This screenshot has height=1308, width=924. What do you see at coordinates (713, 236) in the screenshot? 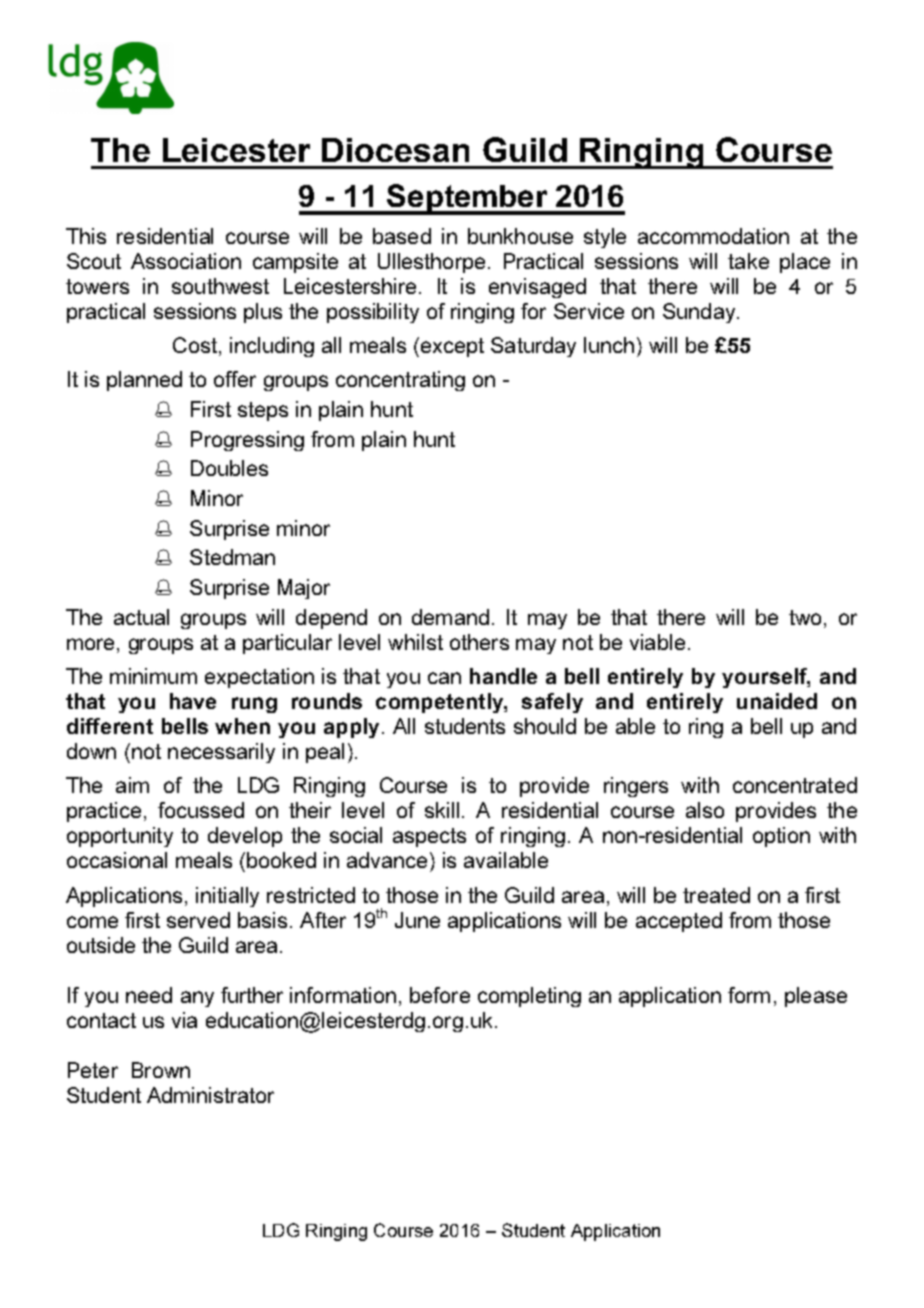
I see `accommodation` at bounding box center [713, 236].
